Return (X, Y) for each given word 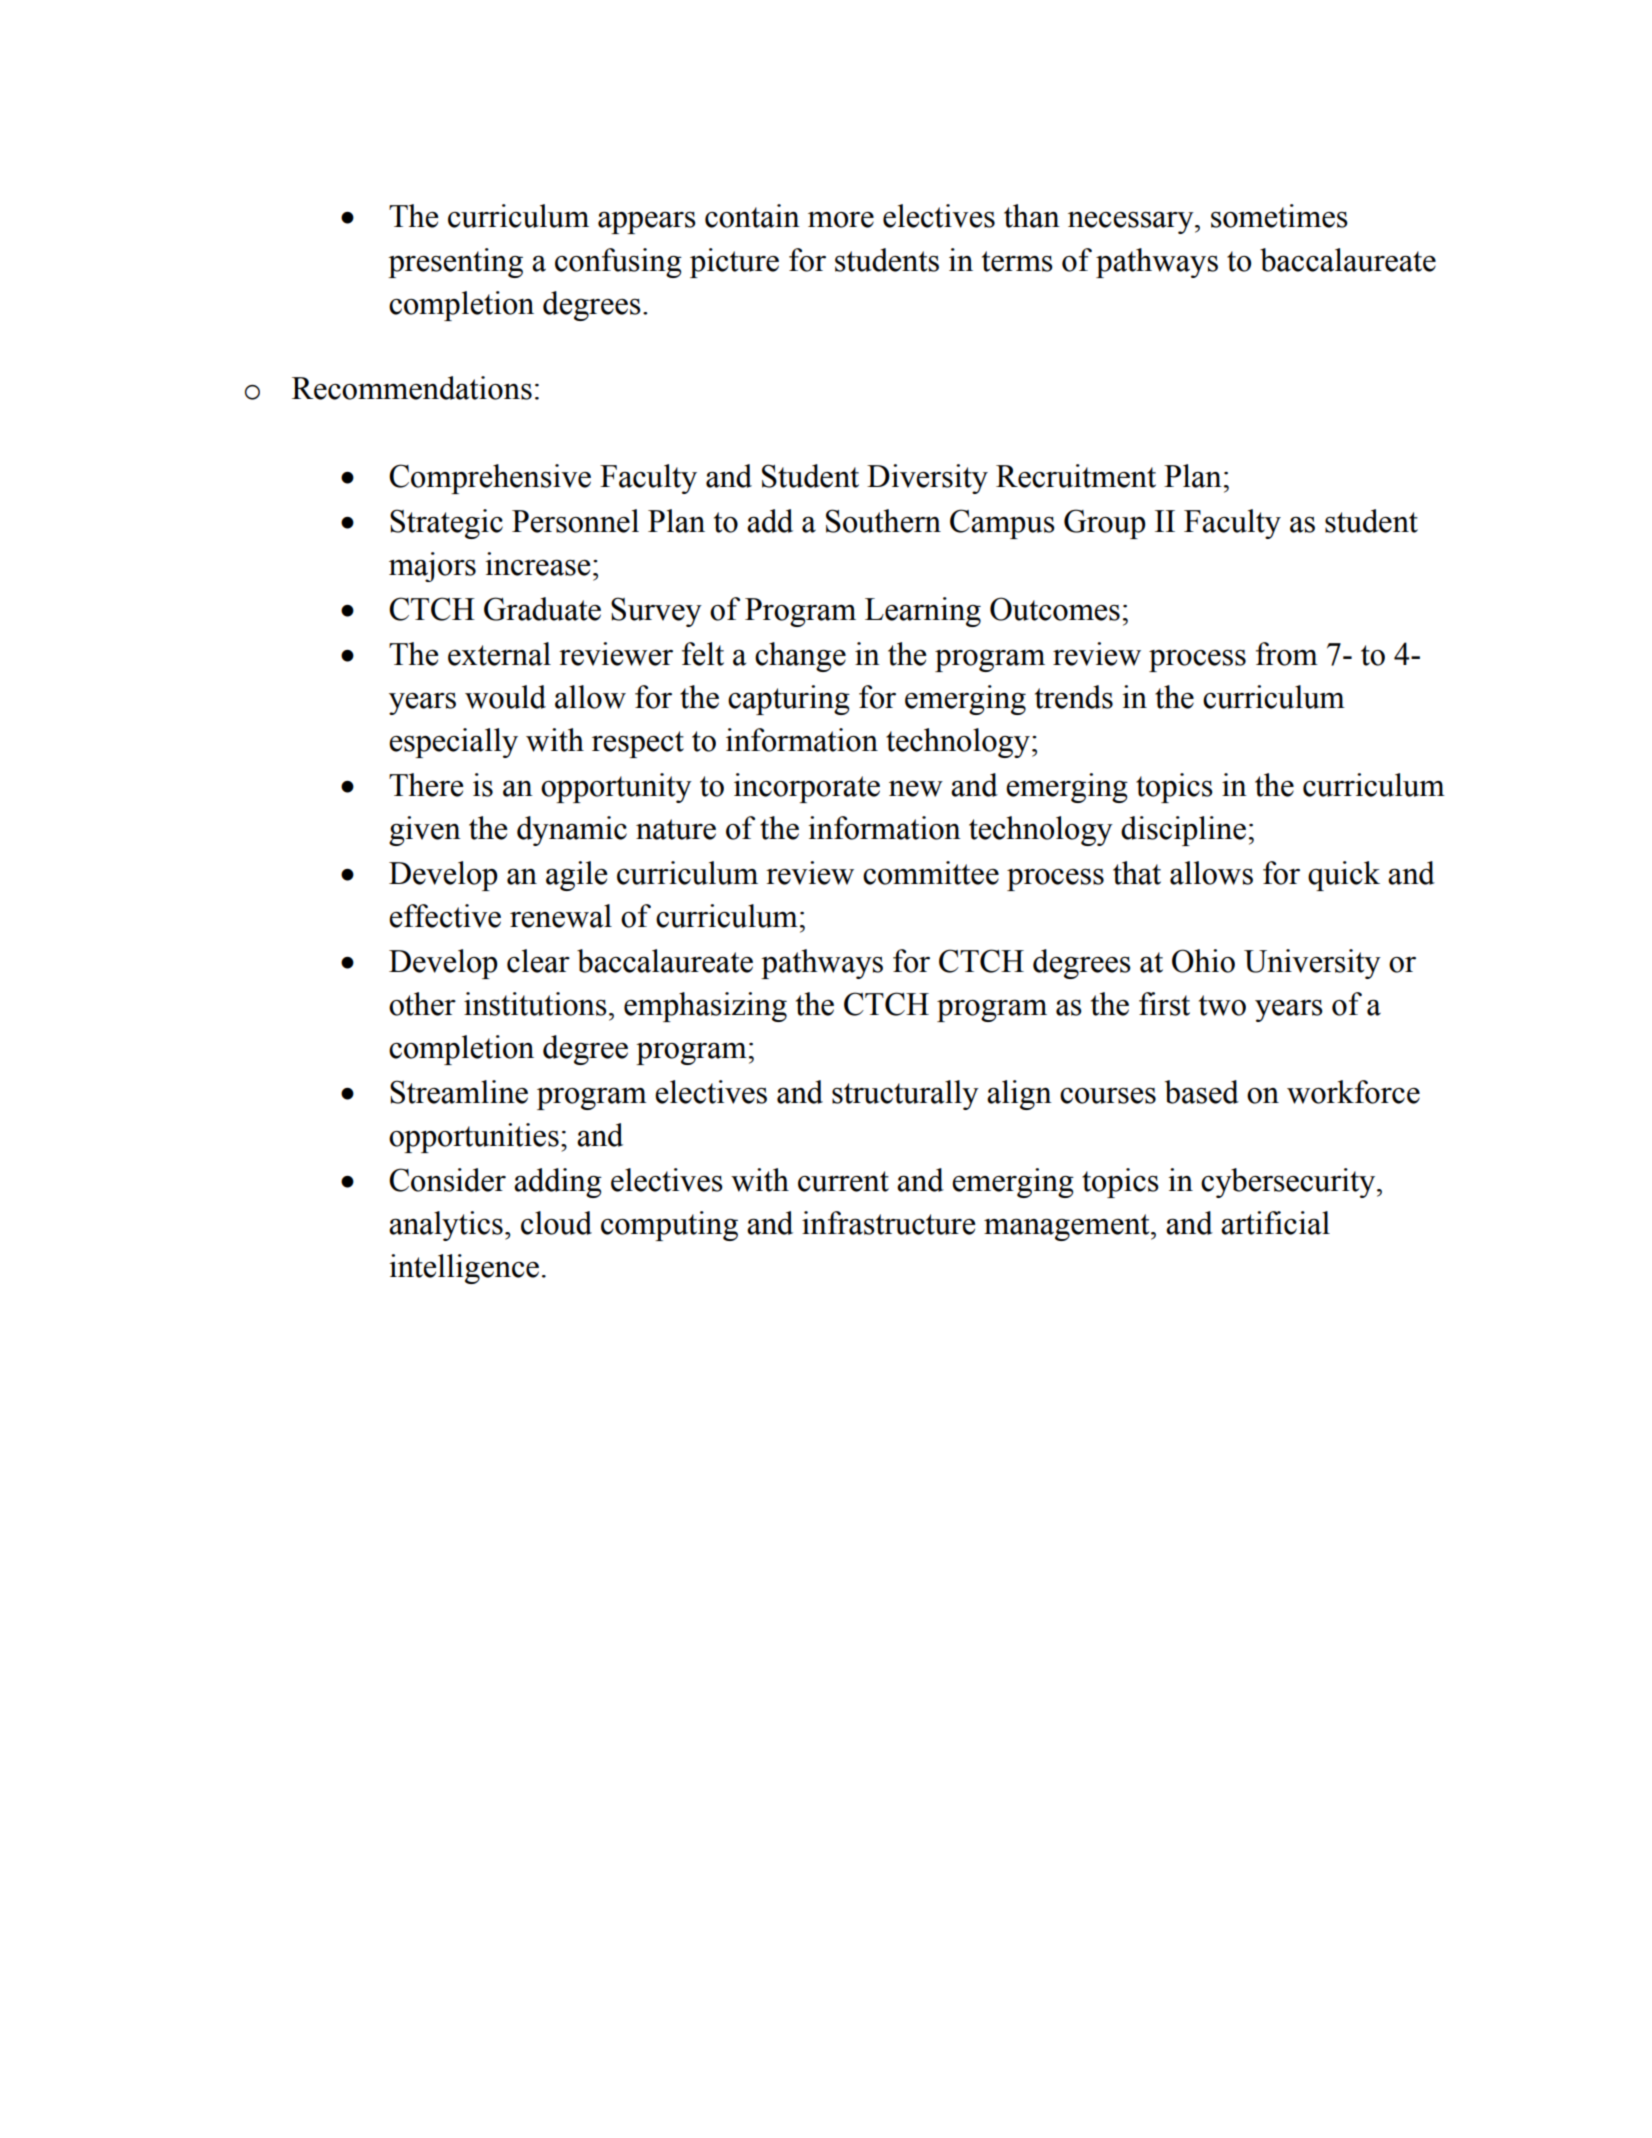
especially (453, 743)
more (841, 220)
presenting (455, 263)
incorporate (807, 788)
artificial (1275, 1223)
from (1287, 654)
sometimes (1279, 216)
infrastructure (888, 1223)
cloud (556, 1223)
